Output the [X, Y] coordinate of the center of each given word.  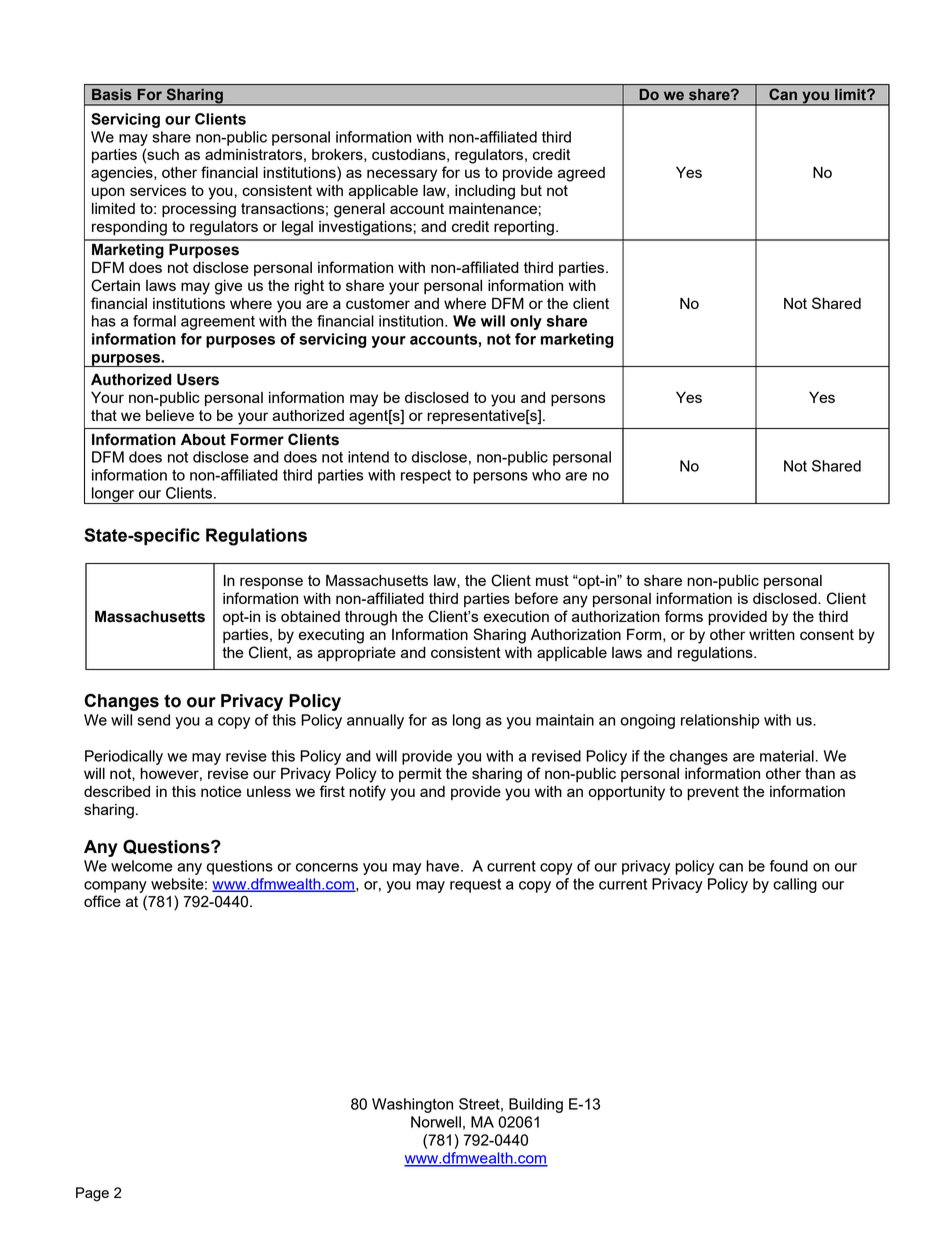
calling [795, 885]
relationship [720, 721]
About [203, 439]
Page [92, 1194]
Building [536, 1105]
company [115, 887]
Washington [412, 1105]
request [475, 886]
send [153, 720]
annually [375, 721]
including [485, 192]
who [546, 475]
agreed [581, 174]
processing [199, 210]
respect [426, 477]
